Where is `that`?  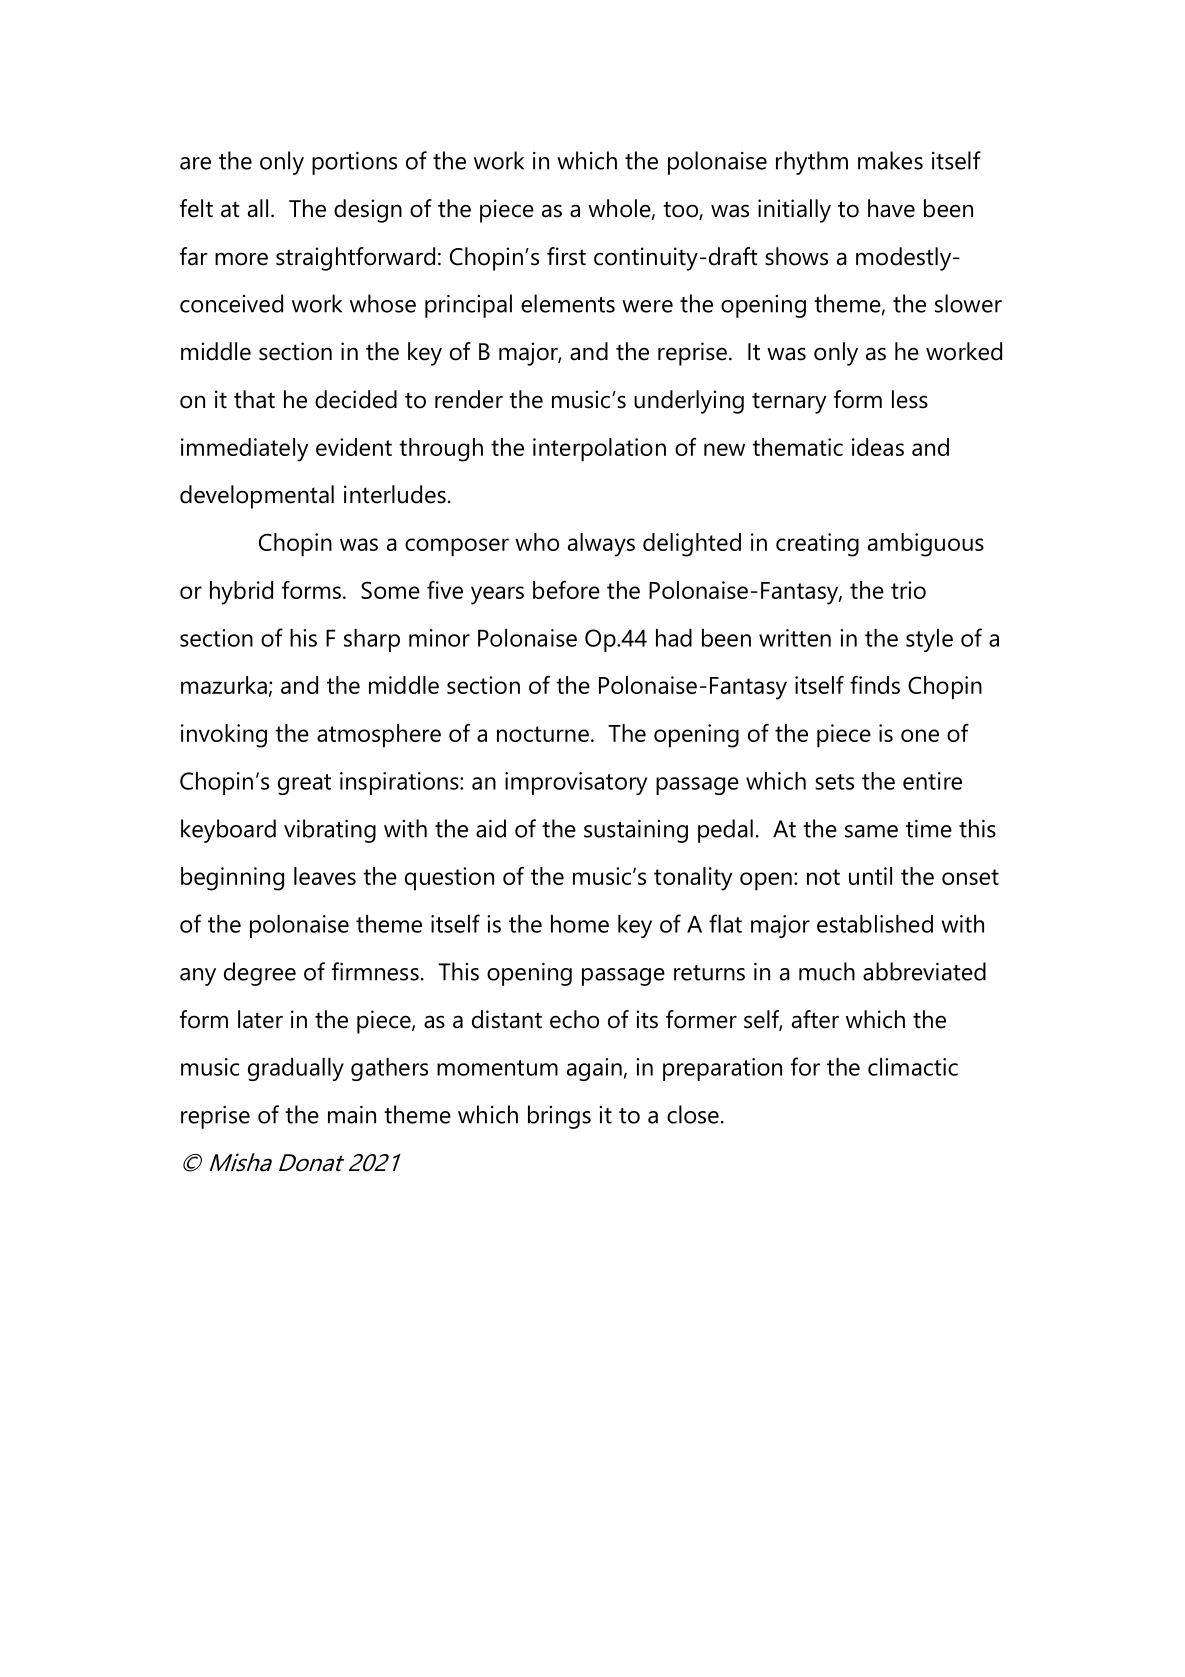 that is located at coordinates (254, 399).
